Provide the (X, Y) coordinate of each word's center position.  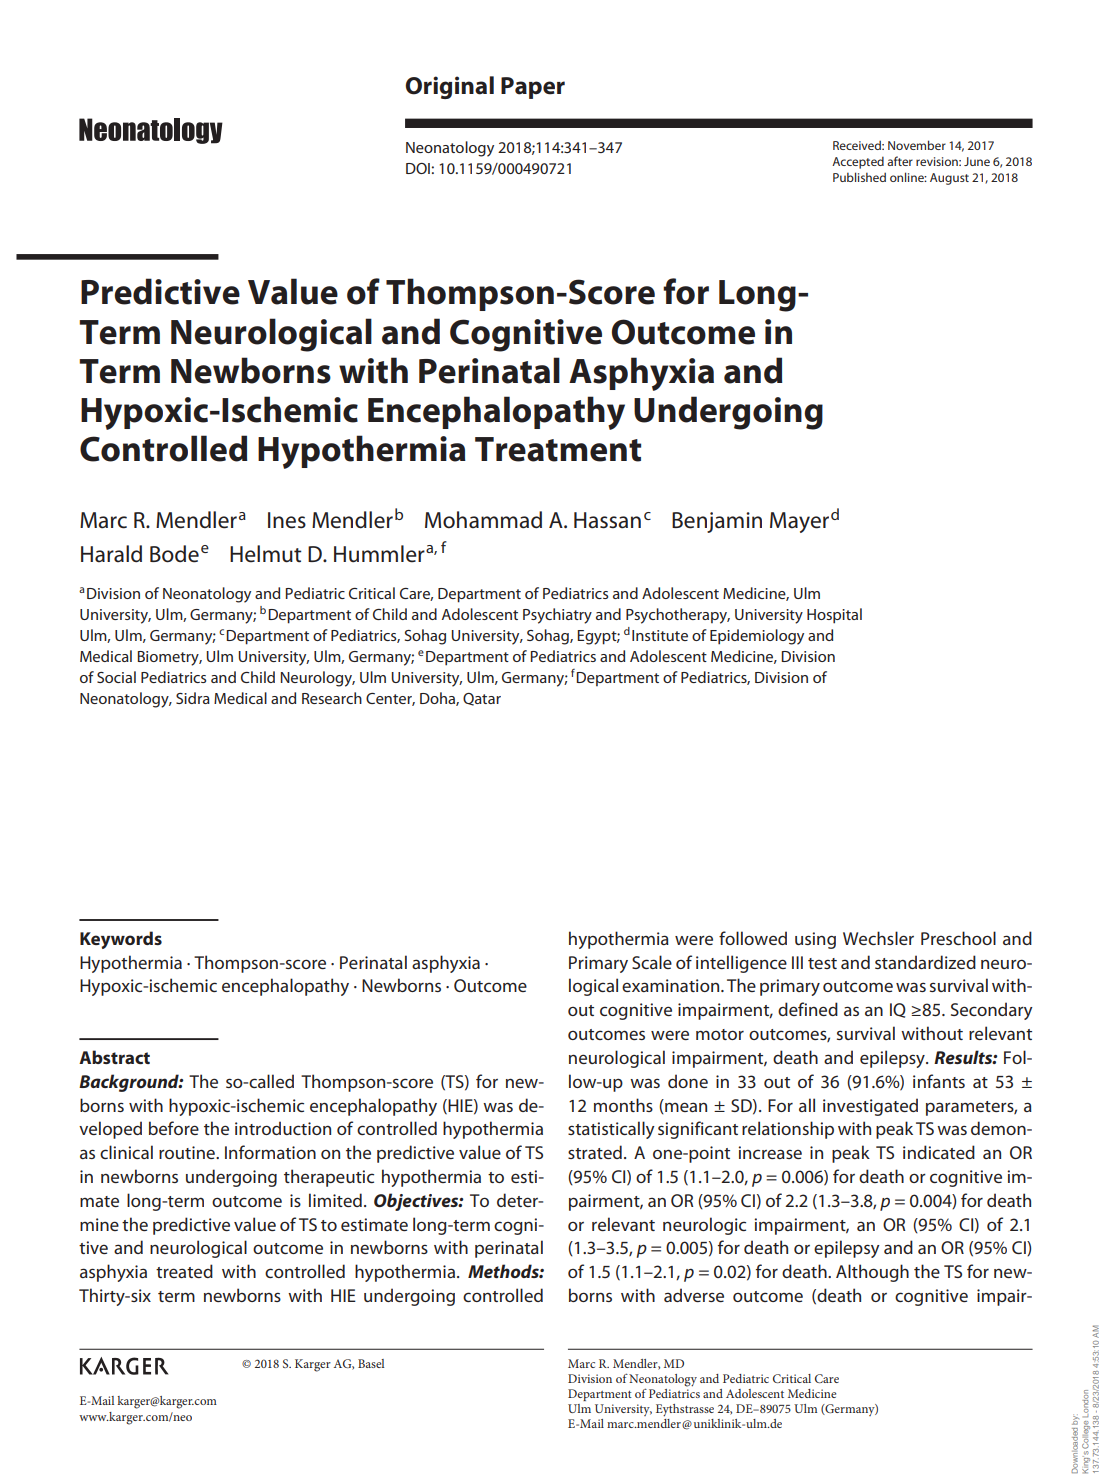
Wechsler (878, 938)
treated (184, 1271)
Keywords (121, 940)
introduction (283, 1128)
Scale (652, 962)
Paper (533, 88)
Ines (287, 520)
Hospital (834, 616)
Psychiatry (557, 616)
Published (859, 177)
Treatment (558, 449)
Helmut (266, 554)
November (917, 145)
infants (939, 1081)
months (623, 1105)
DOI (418, 168)
